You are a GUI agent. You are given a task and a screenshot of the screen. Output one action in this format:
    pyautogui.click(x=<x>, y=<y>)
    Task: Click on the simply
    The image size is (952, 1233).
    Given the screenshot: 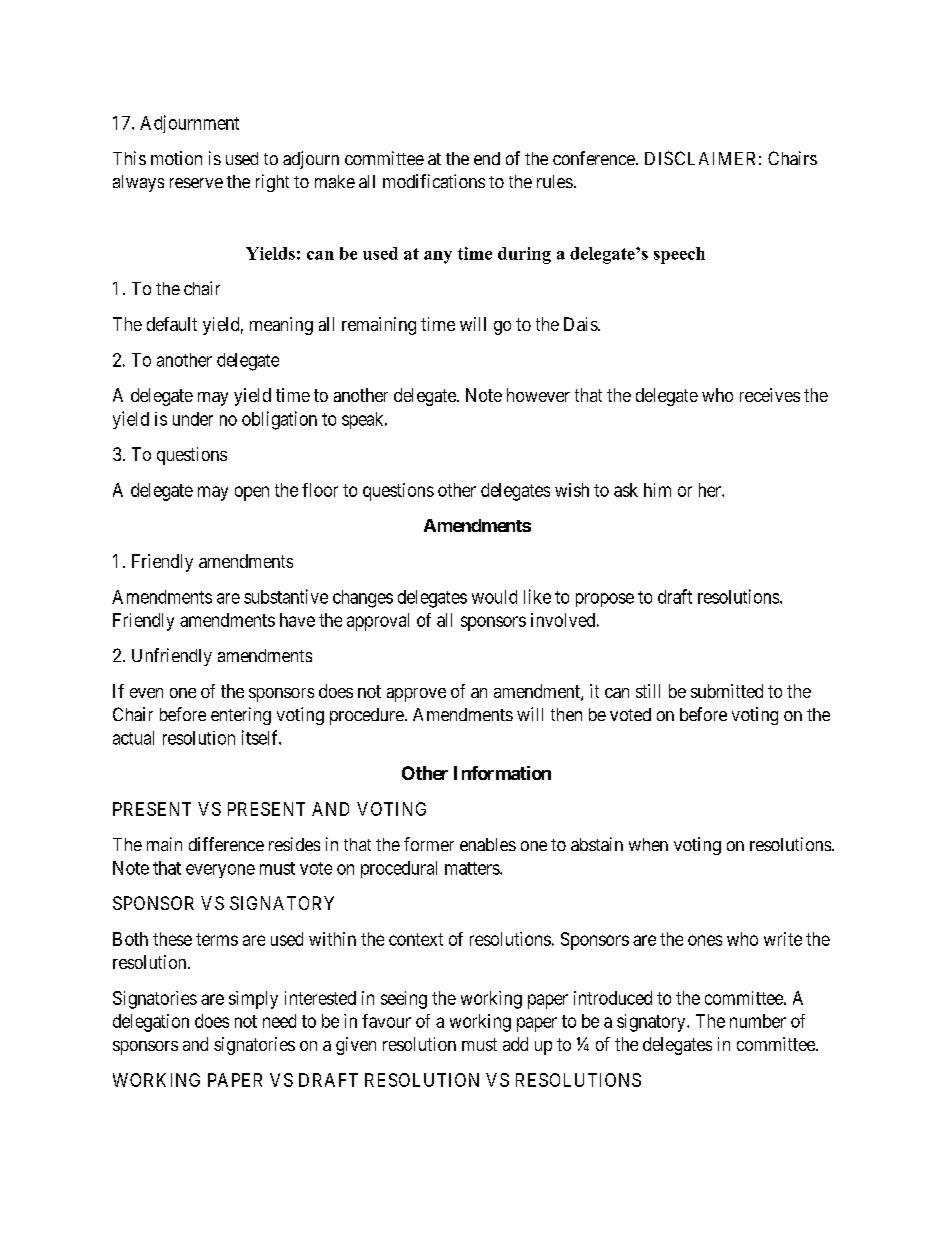 What is the action you would take?
    pyautogui.click(x=253, y=1000)
